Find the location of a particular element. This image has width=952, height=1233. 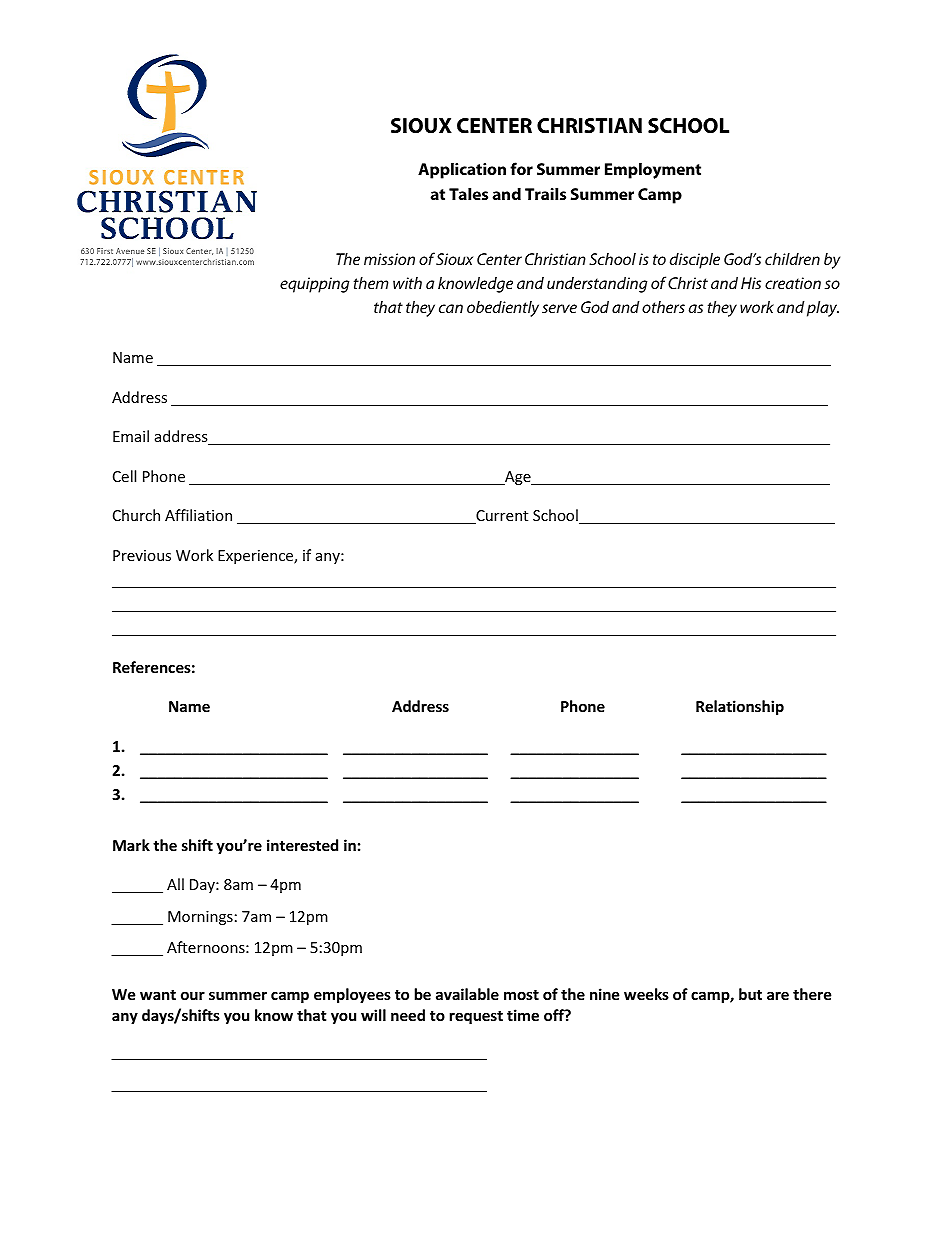

Previous is located at coordinates (142, 555).
